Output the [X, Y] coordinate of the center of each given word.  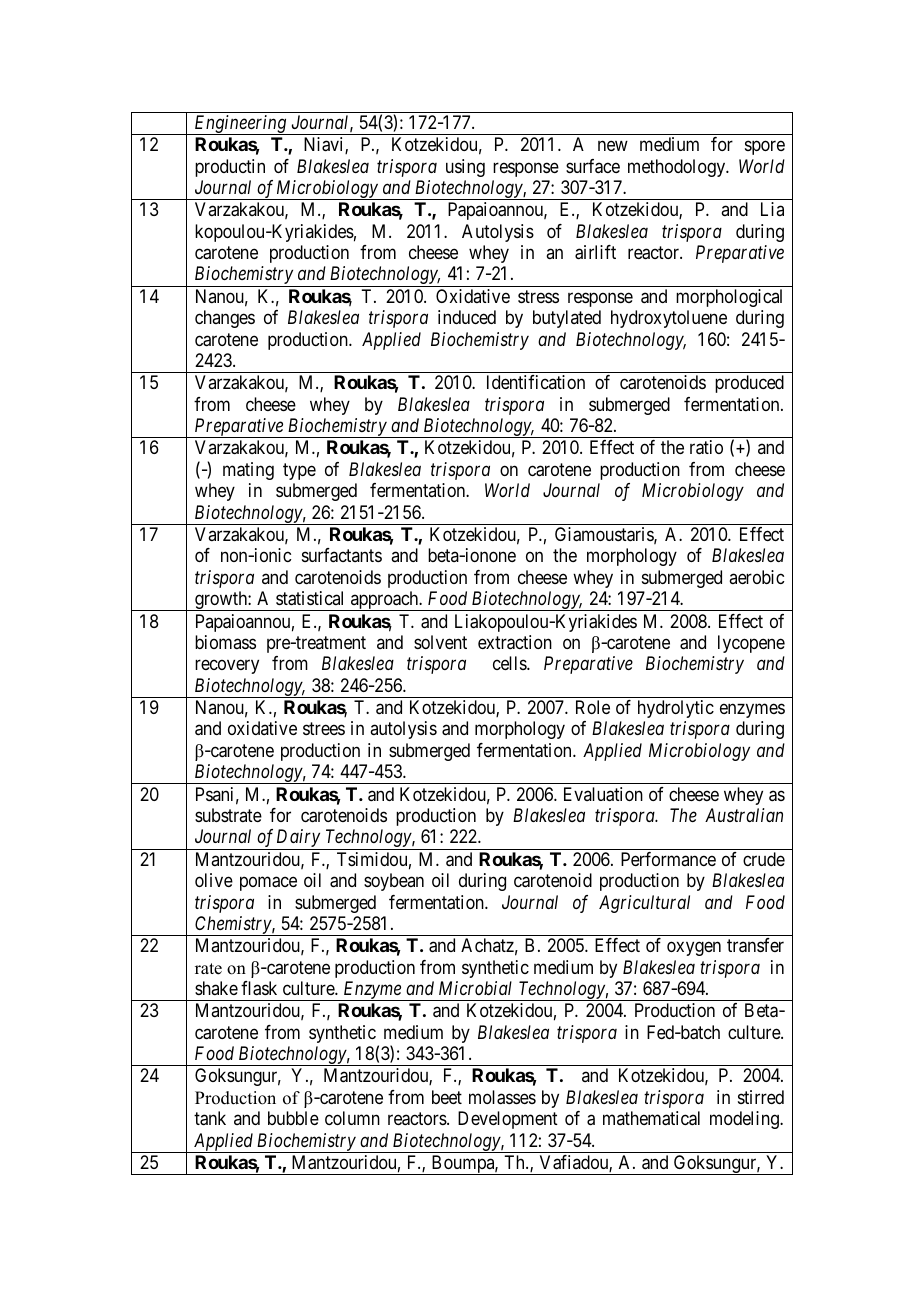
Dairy [298, 839]
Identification [536, 382]
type [299, 471]
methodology [678, 168]
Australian [744, 815]
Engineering [240, 125]
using [465, 168]
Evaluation [603, 794]
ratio [706, 447]
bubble [293, 1118]
